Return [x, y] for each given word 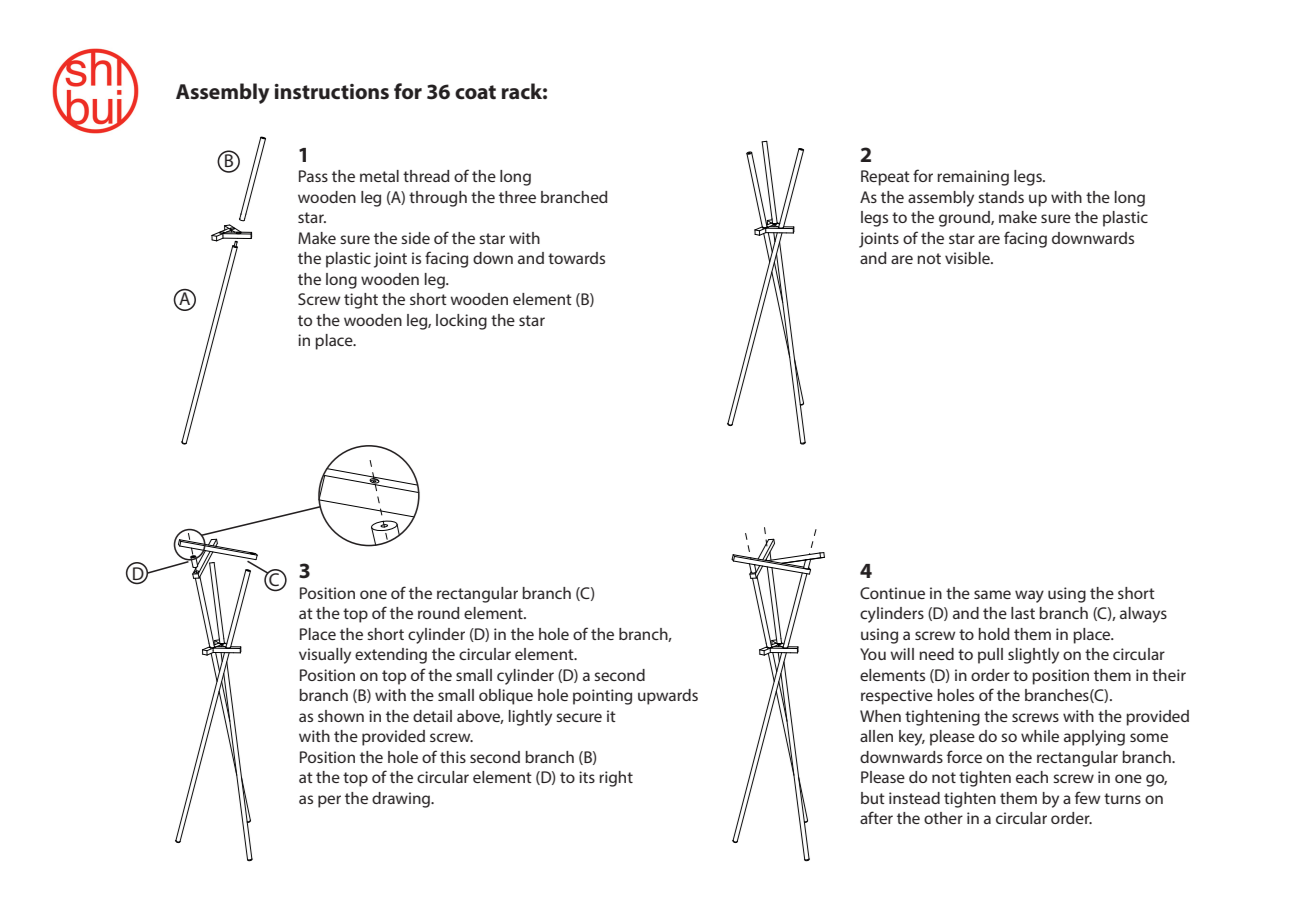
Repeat [885, 178]
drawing [402, 800]
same [992, 594]
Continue [892, 593]
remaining [973, 178]
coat [475, 92]
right [616, 779]
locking [461, 322]
